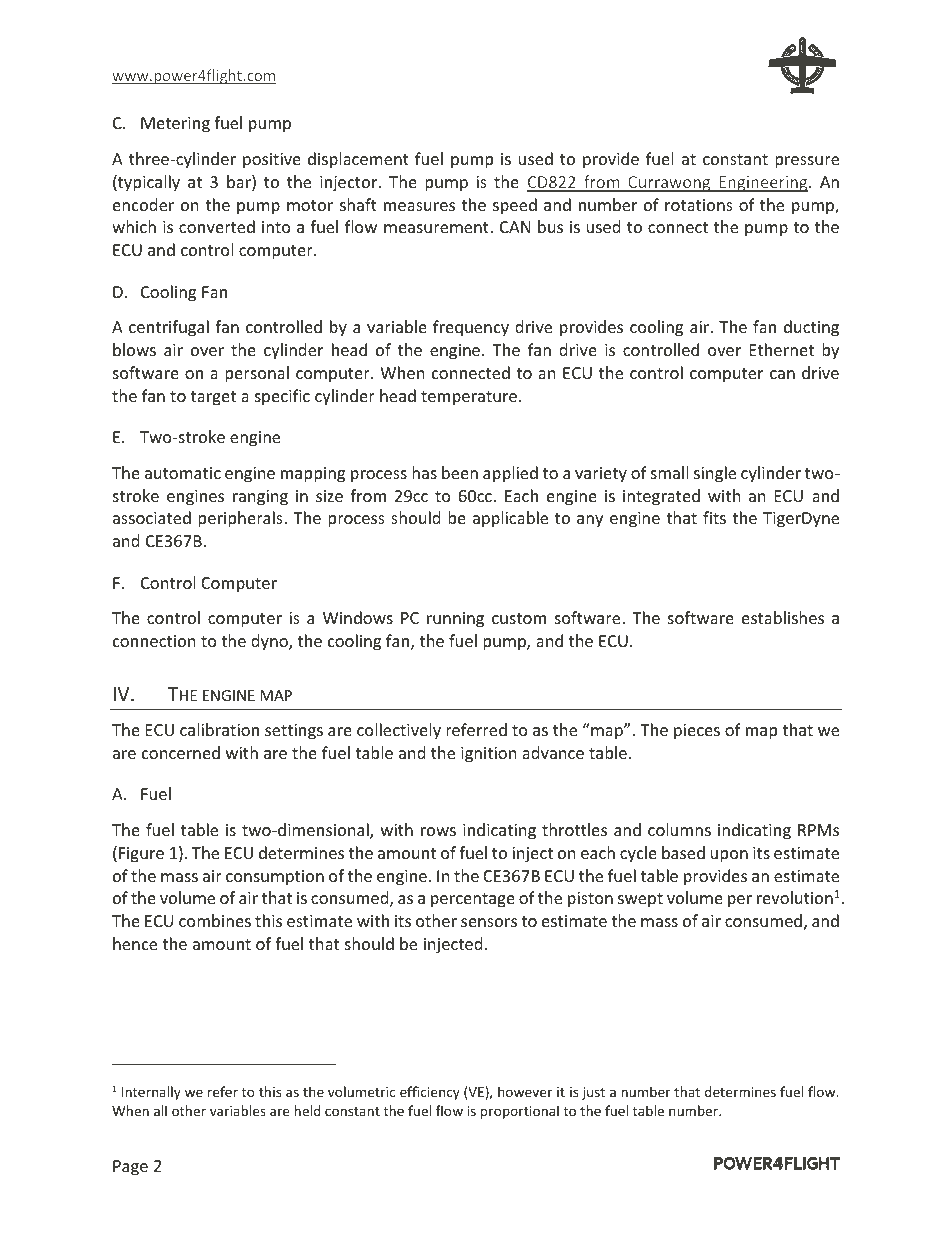  What do you see at coordinates (183, 473) in the page?
I see `automatic` at bounding box center [183, 473].
